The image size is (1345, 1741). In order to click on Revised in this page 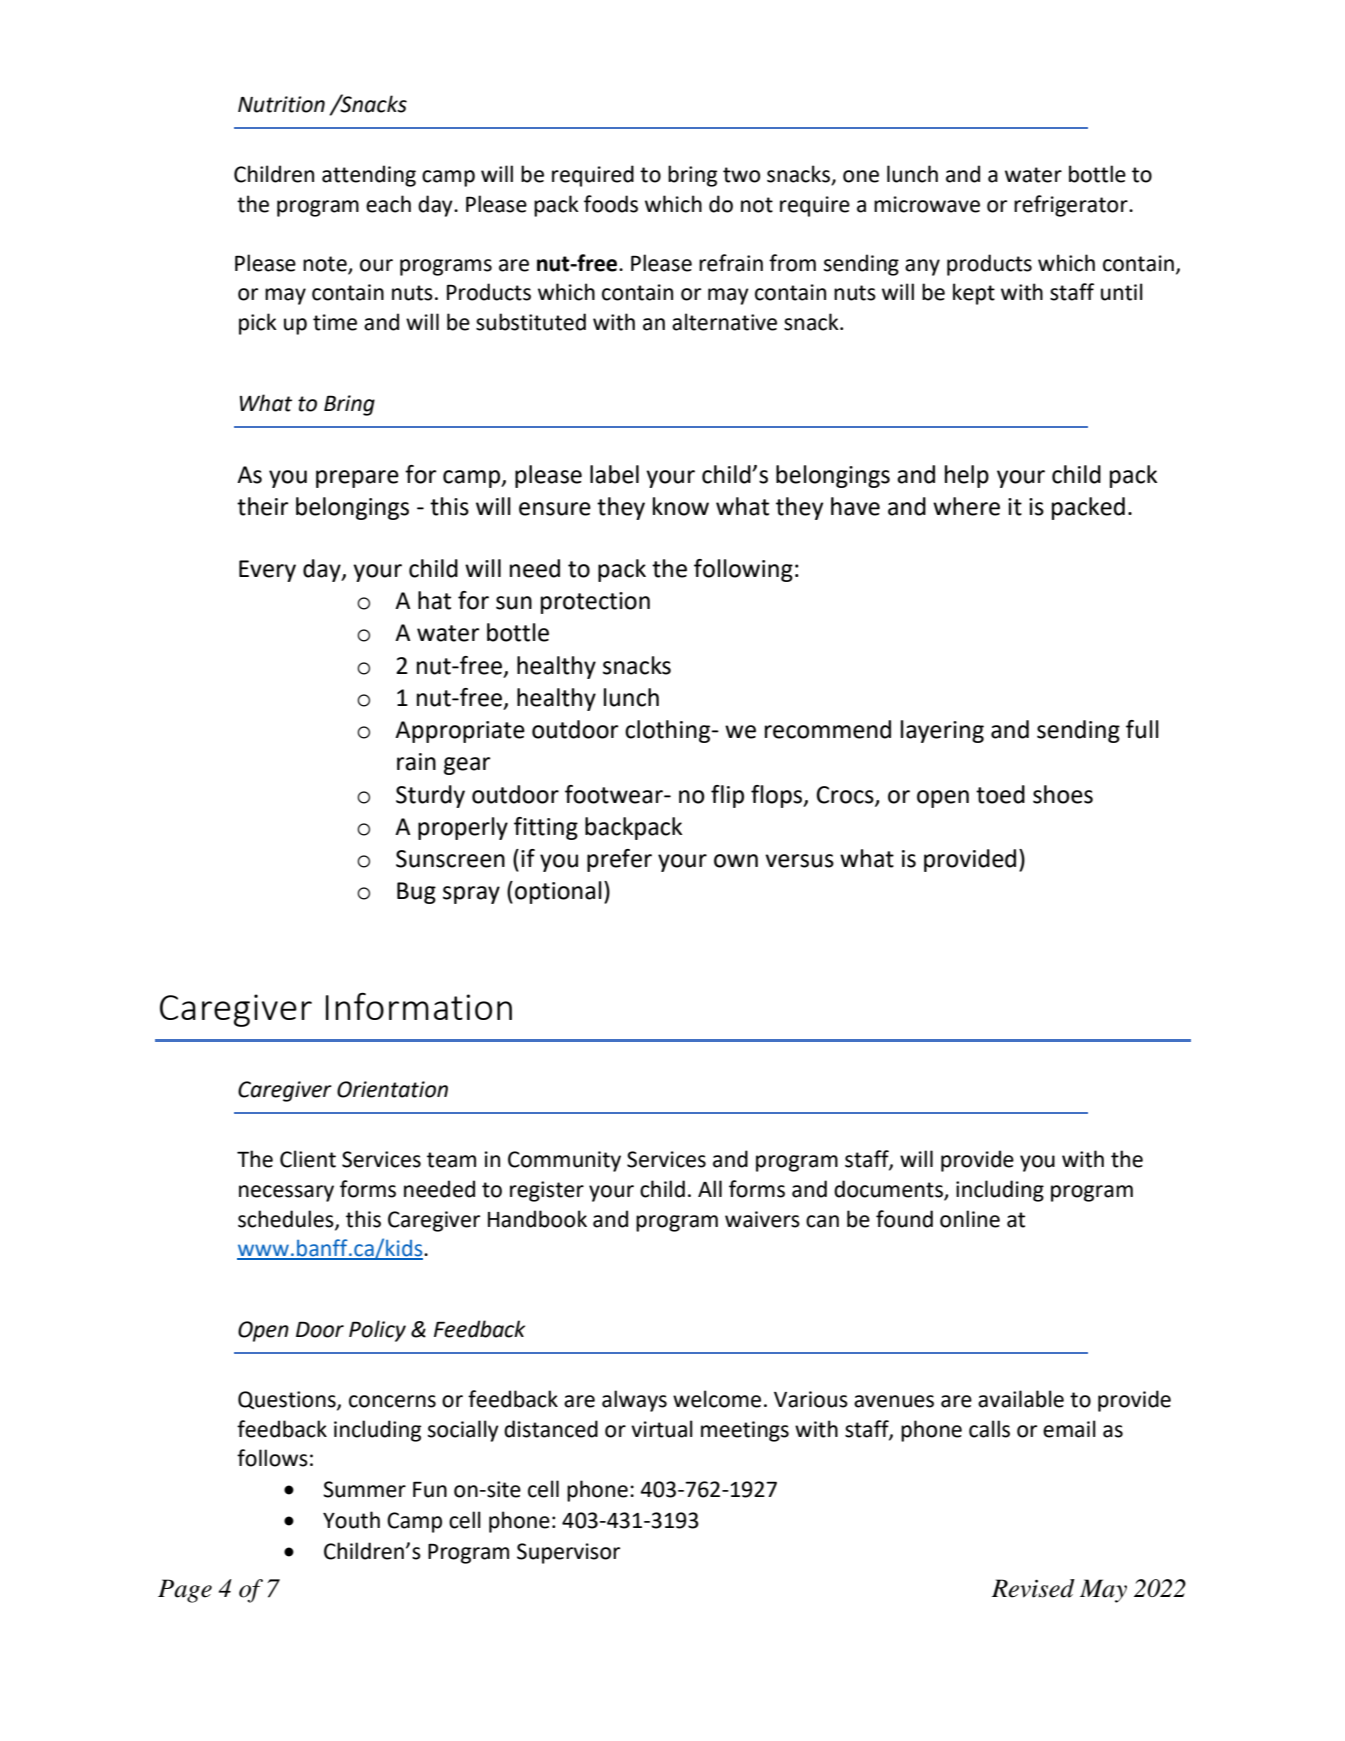, I will do `click(1033, 1588)`.
